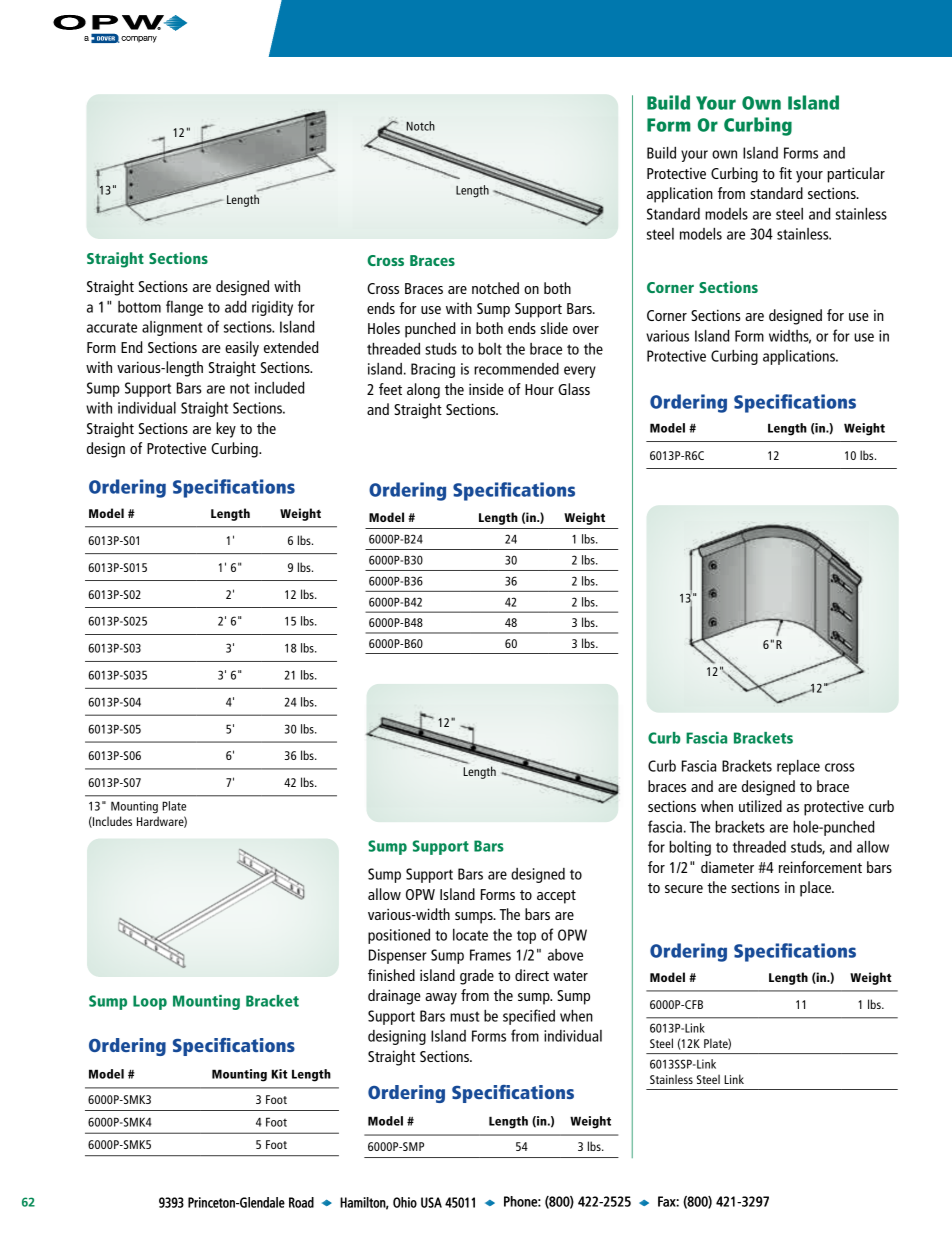 The height and width of the screenshot is (1233, 952). What do you see at coordinates (785, 173) in the screenshot?
I see `fit` at bounding box center [785, 173].
